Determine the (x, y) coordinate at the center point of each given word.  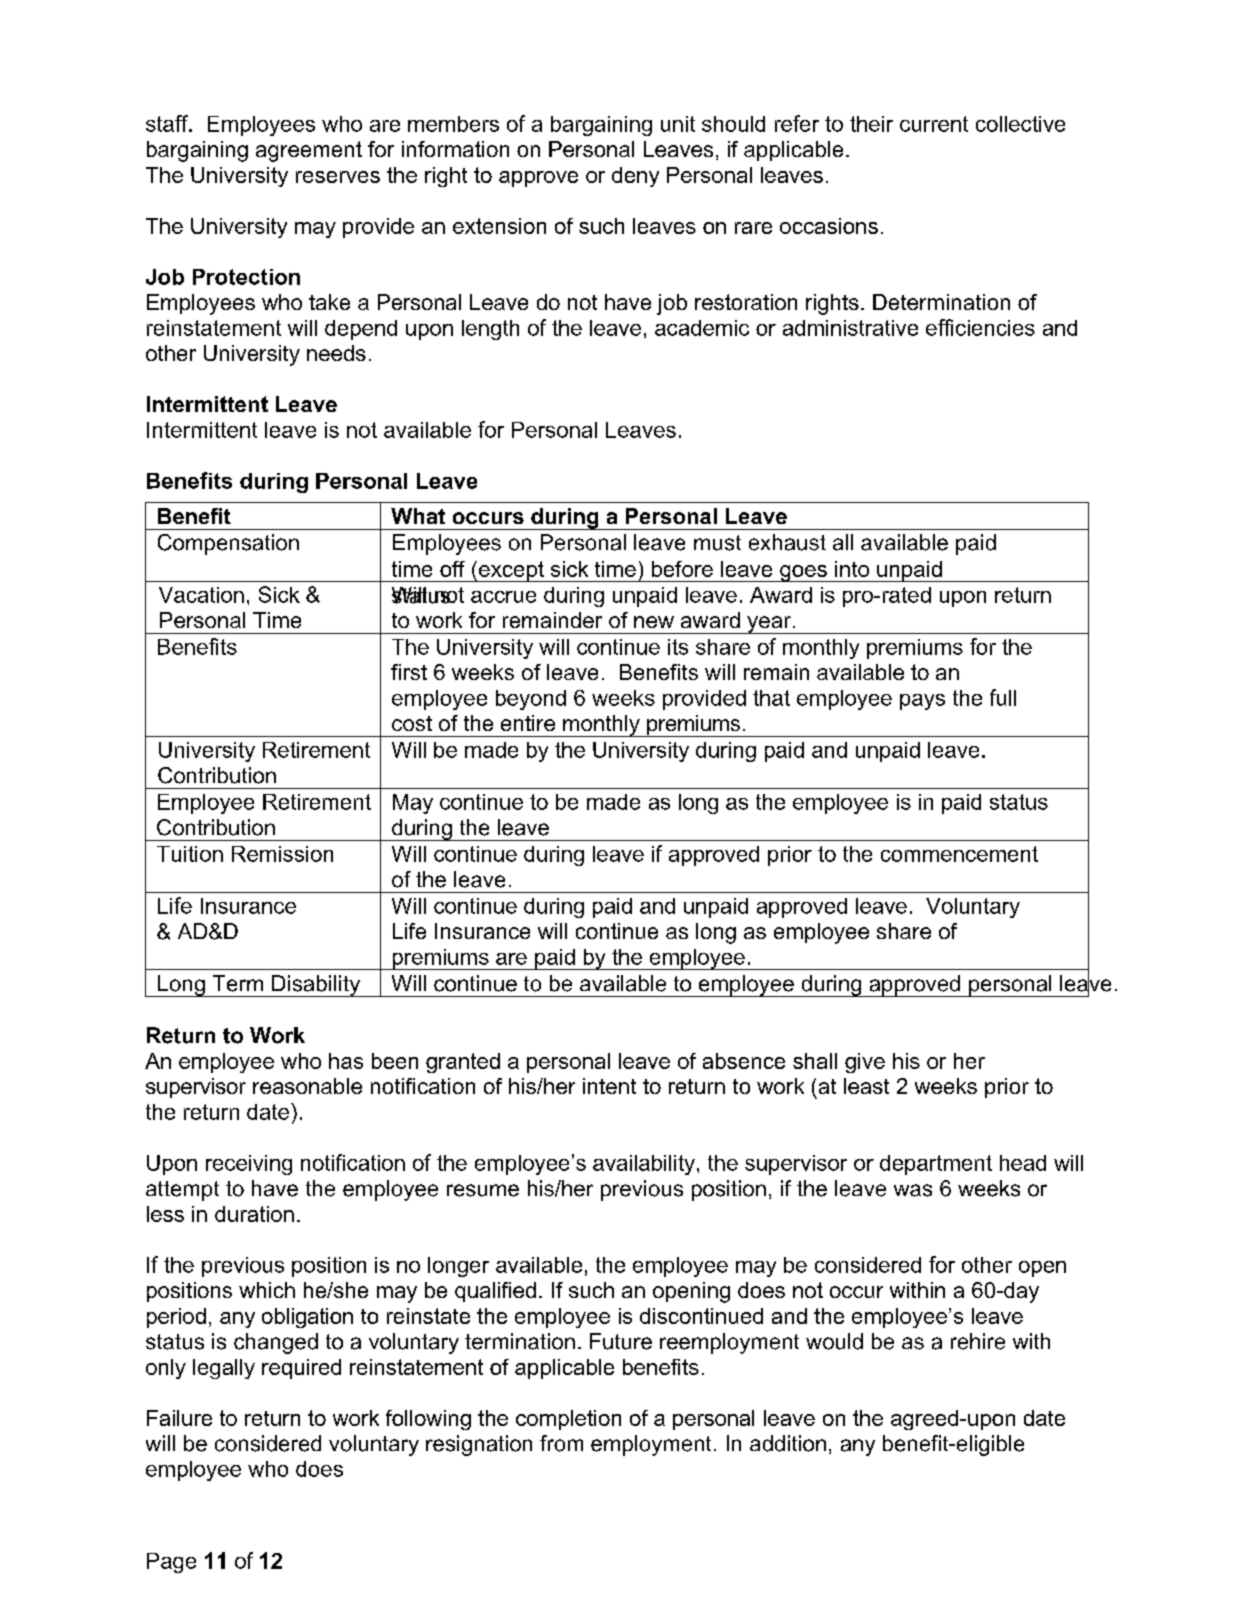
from (561, 1443)
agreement (309, 151)
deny (635, 177)
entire (528, 723)
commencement (959, 854)
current (934, 124)
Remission (282, 854)
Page (171, 1563)
